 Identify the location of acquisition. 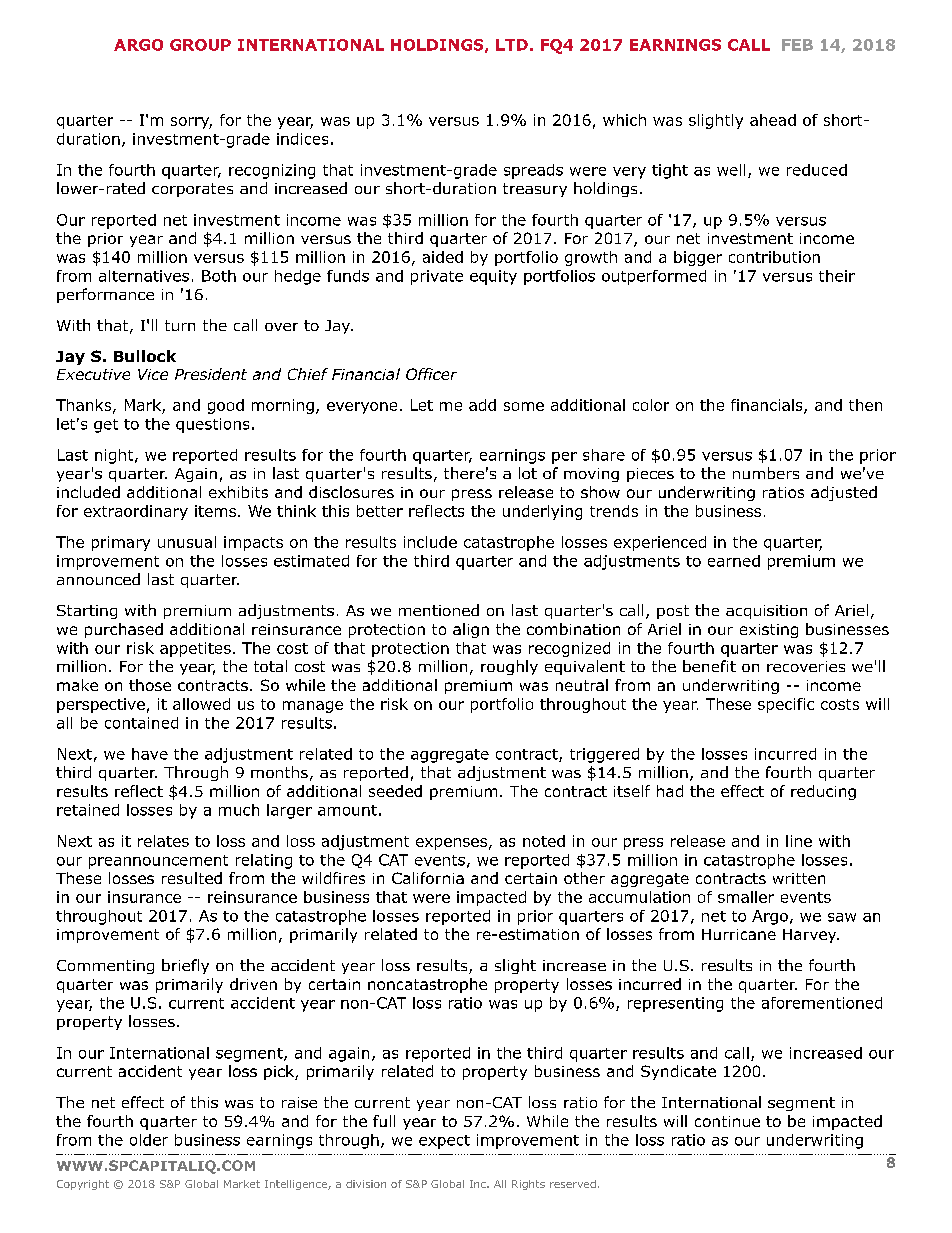
(766, 612).
